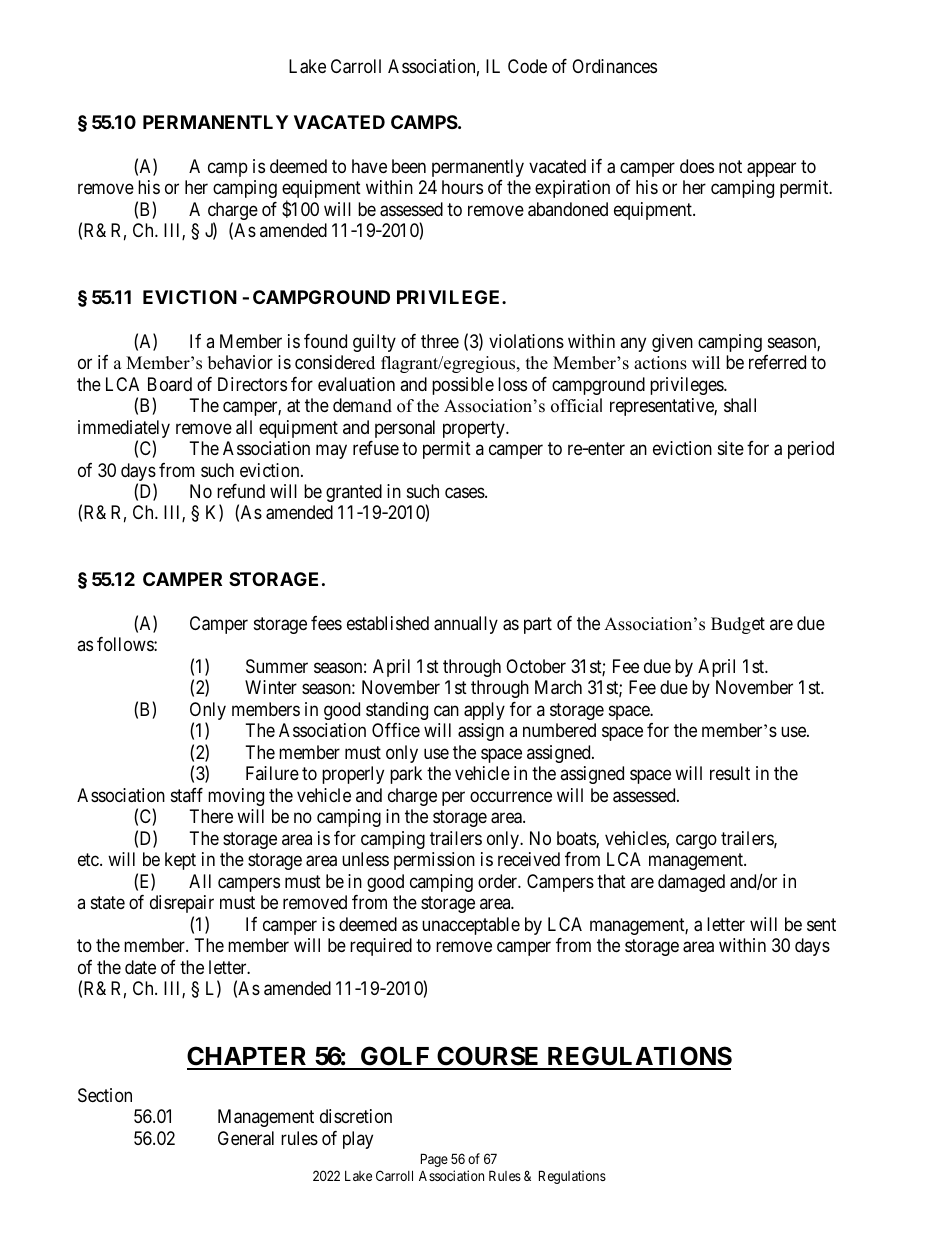 This screenshot has height=1233, width=952. What do you see at coordinates (369, 166) in the screenshot?
I see `have` at bounding box center [369, 166].
